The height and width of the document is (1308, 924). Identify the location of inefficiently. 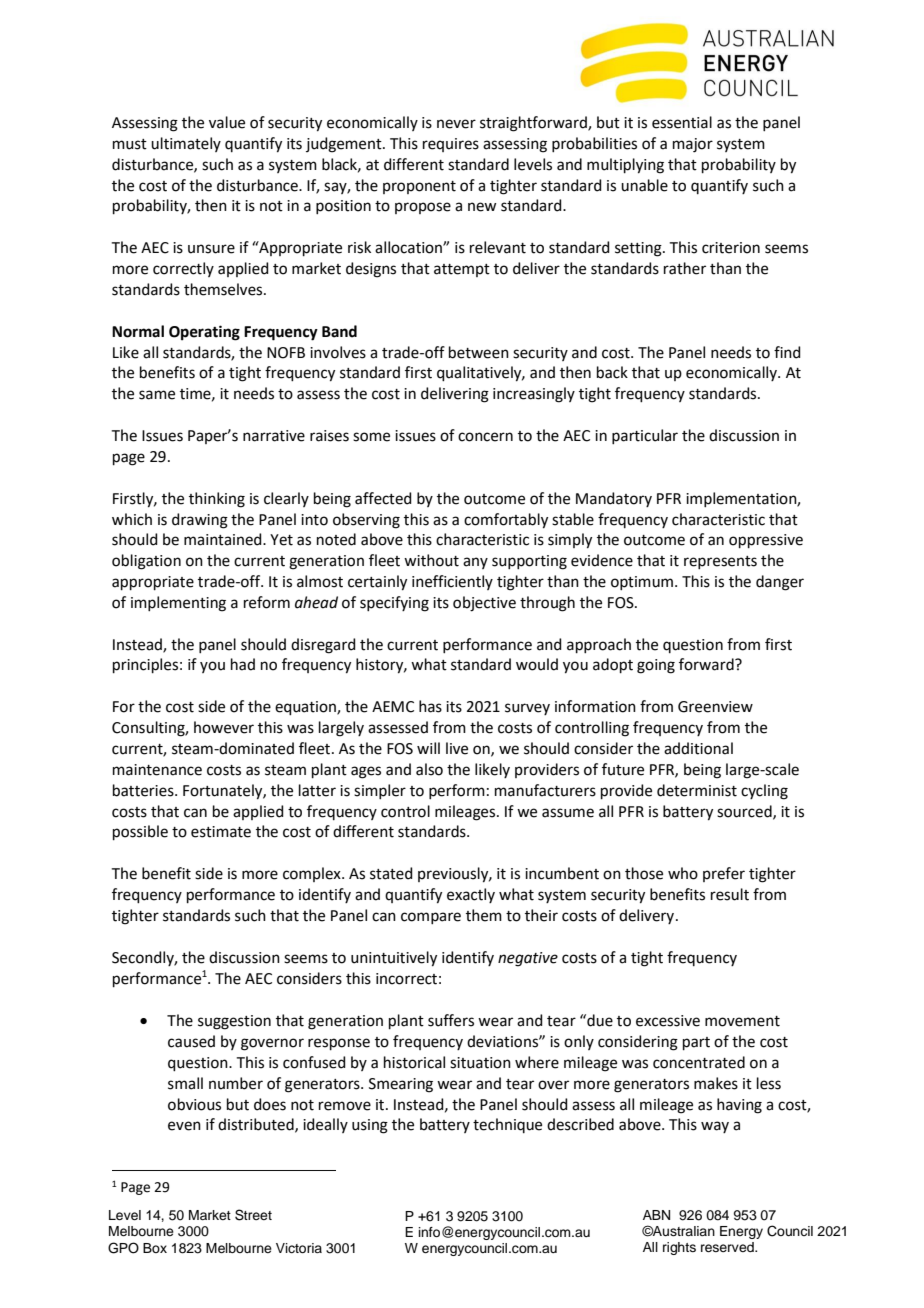
(452, 582).
